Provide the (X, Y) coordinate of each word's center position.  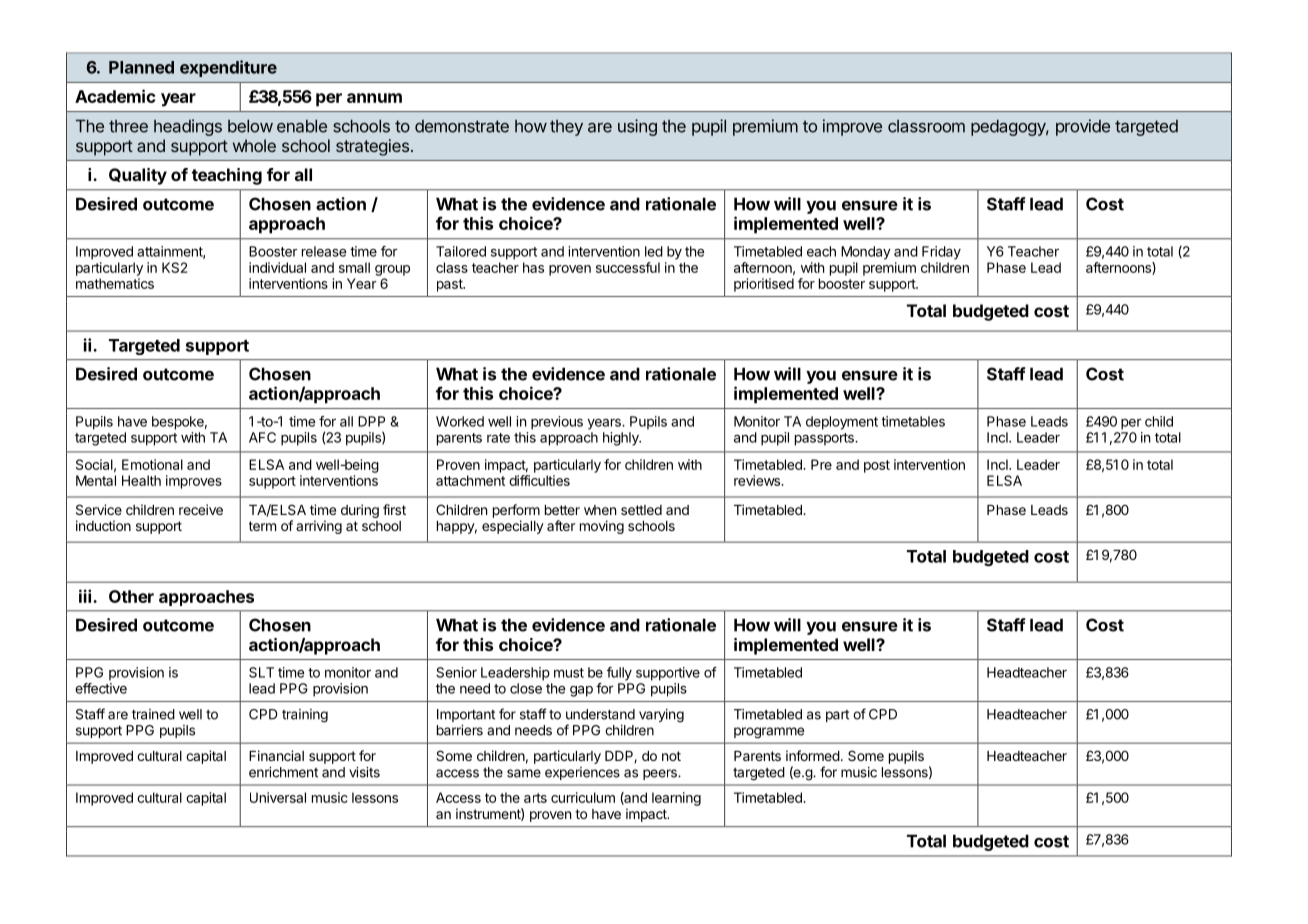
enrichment (283, 772)
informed (813, 755)
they (566, 128)
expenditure (228, 68)
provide (1083, 127)
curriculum (583, 797)
